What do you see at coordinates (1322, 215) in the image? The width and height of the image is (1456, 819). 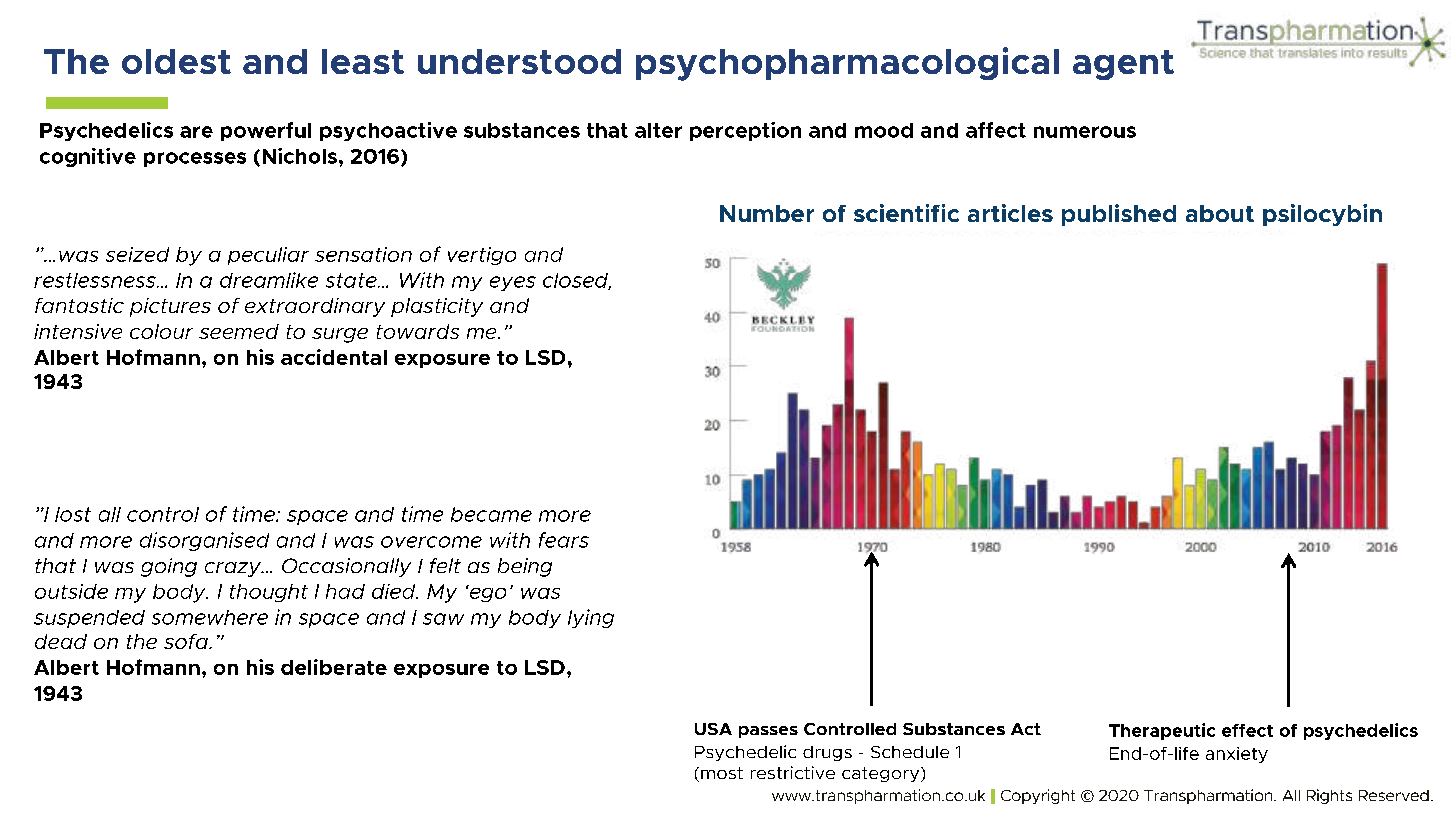 I see `psilocybin` at bounding box center [1322, 215].
